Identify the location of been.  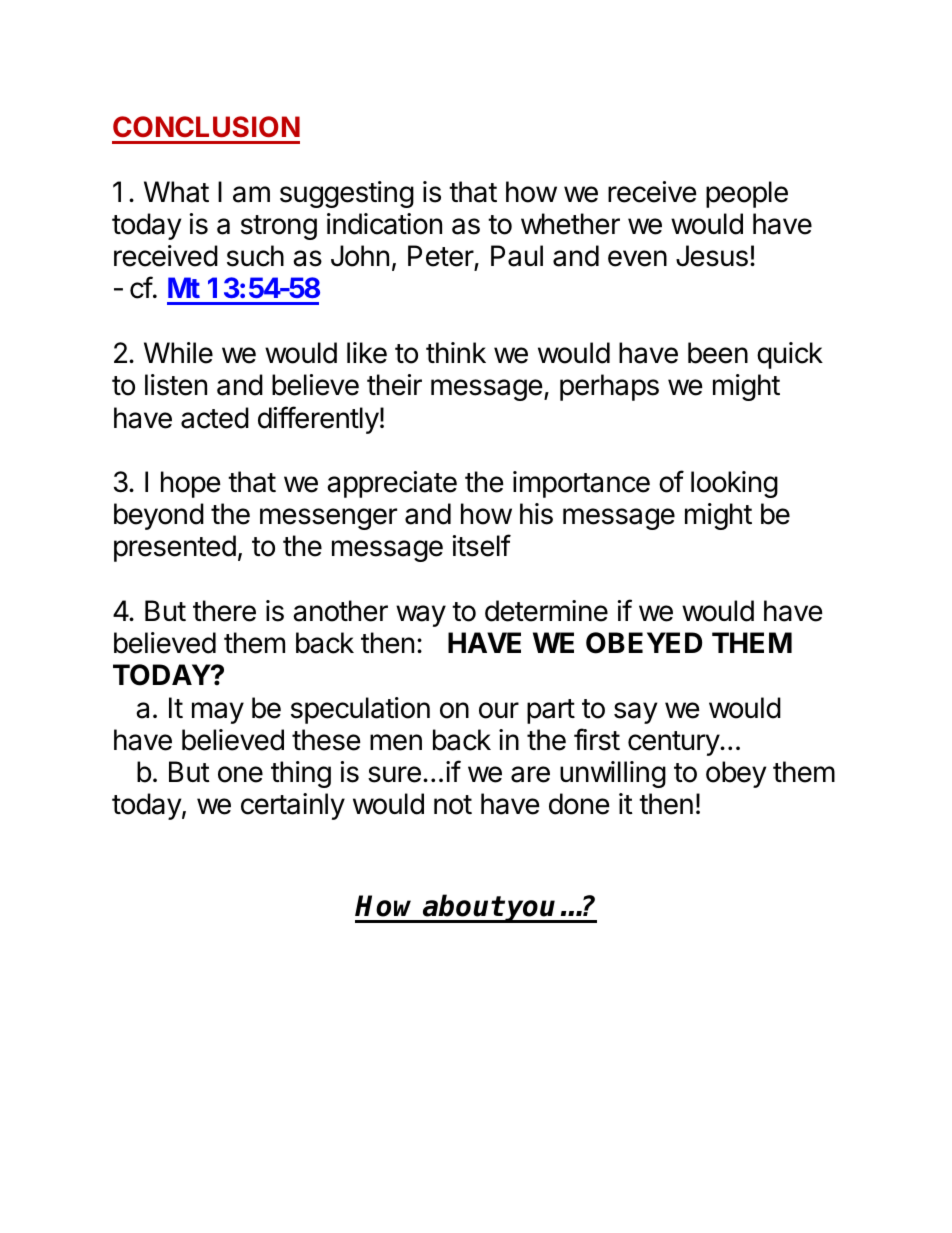
(718, 353).
